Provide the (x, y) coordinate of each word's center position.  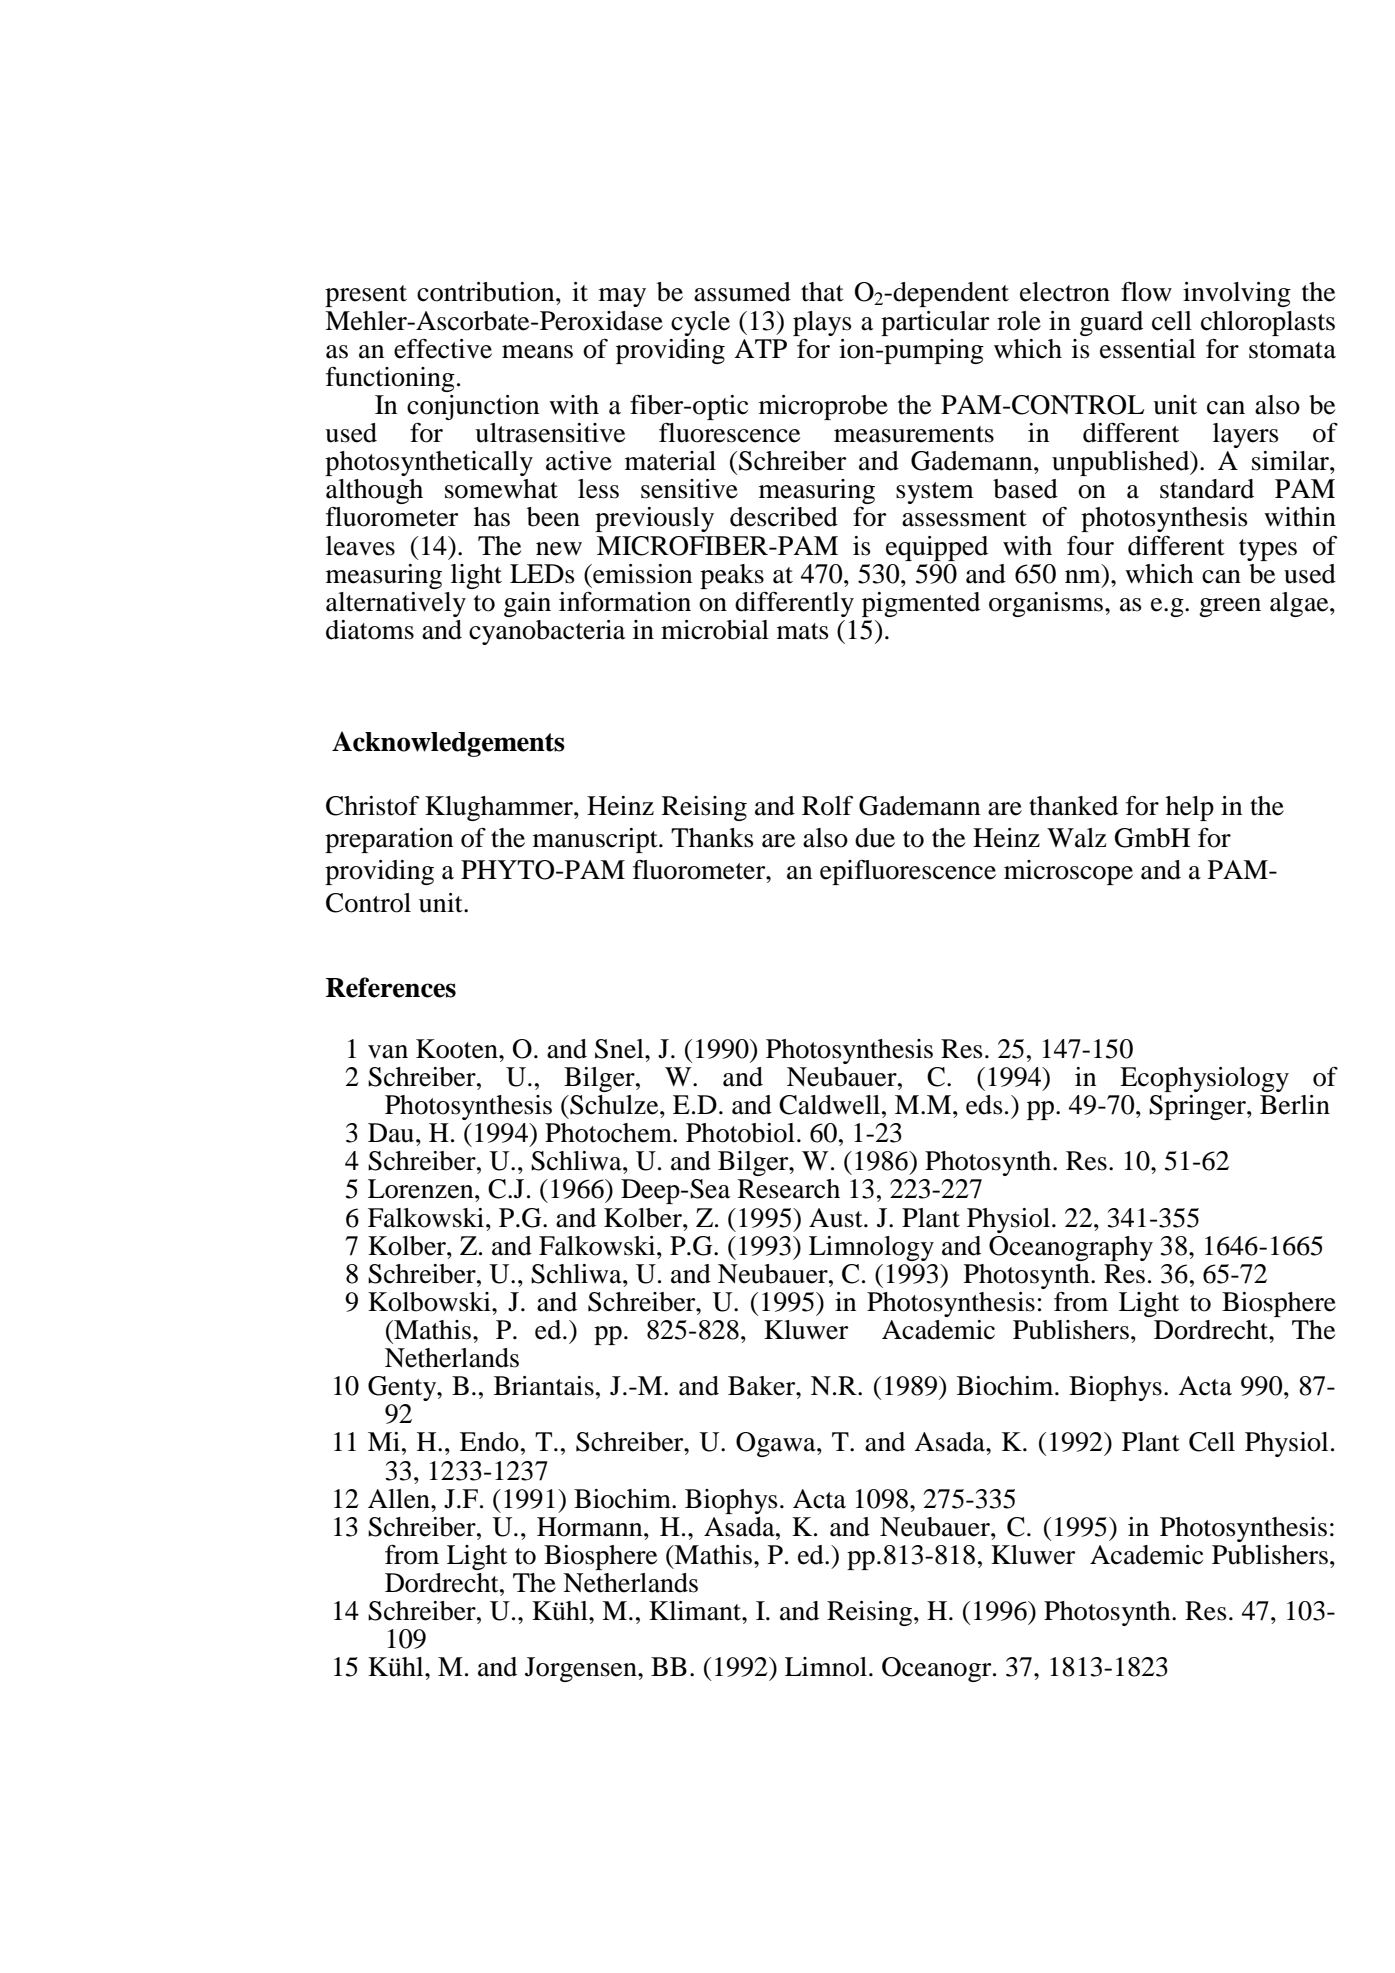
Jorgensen (582, 1669)
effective (443, 349)
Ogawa (777, 1444)
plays (822, 323)
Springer (1198, 1107)
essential (1148, 349)
